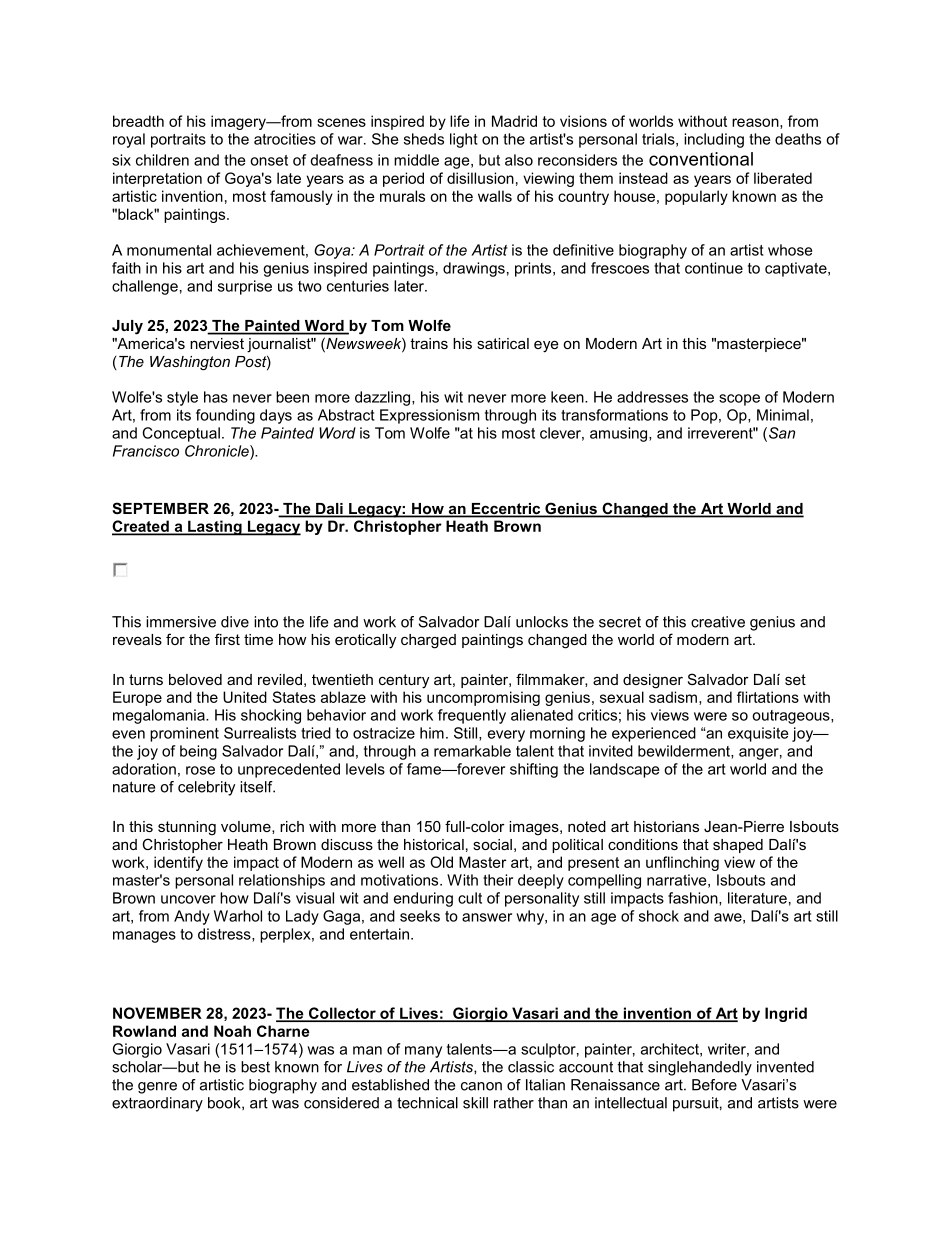  I want to click on Washington, so click(190, 363).
